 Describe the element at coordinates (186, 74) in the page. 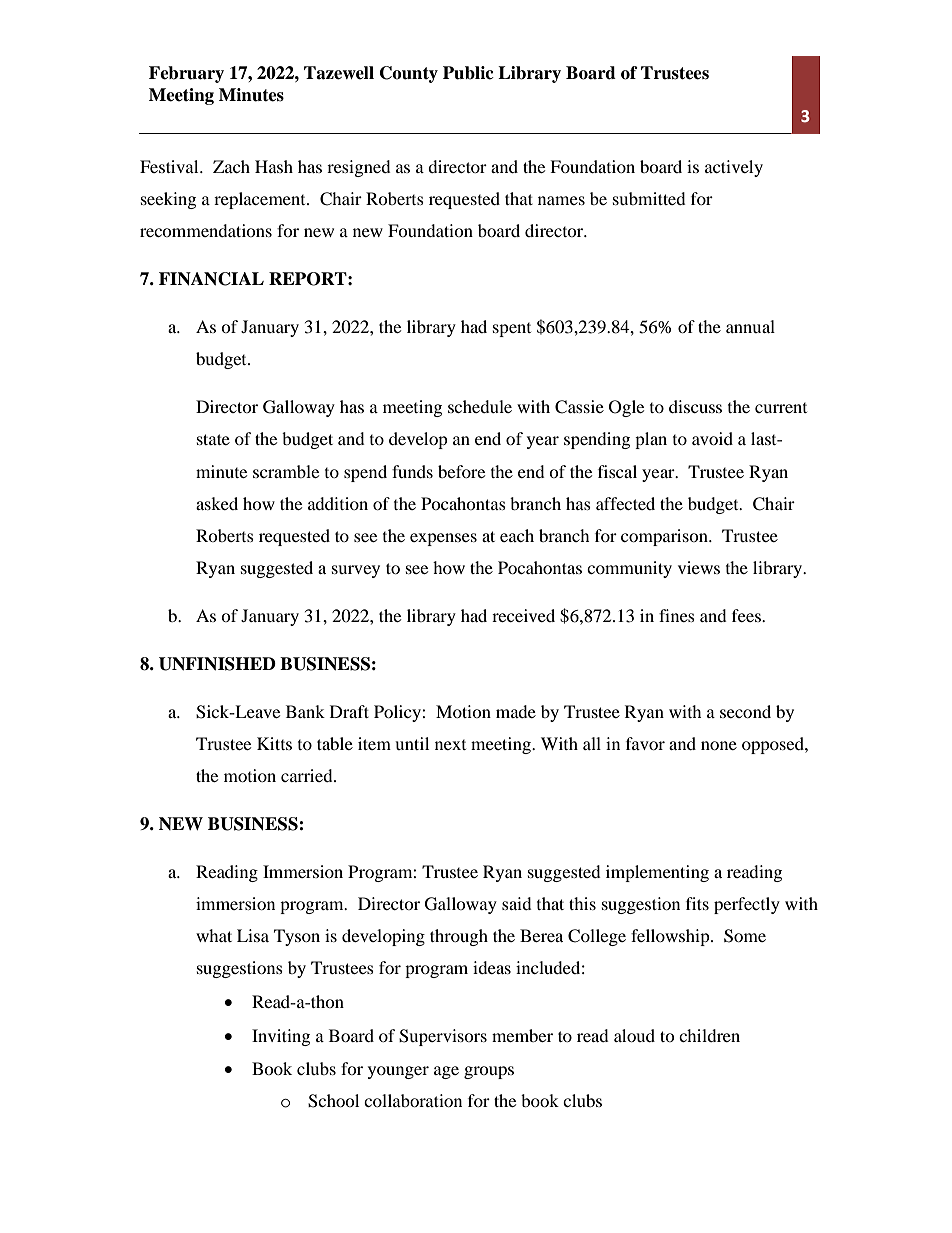

I see `February` at that location.
